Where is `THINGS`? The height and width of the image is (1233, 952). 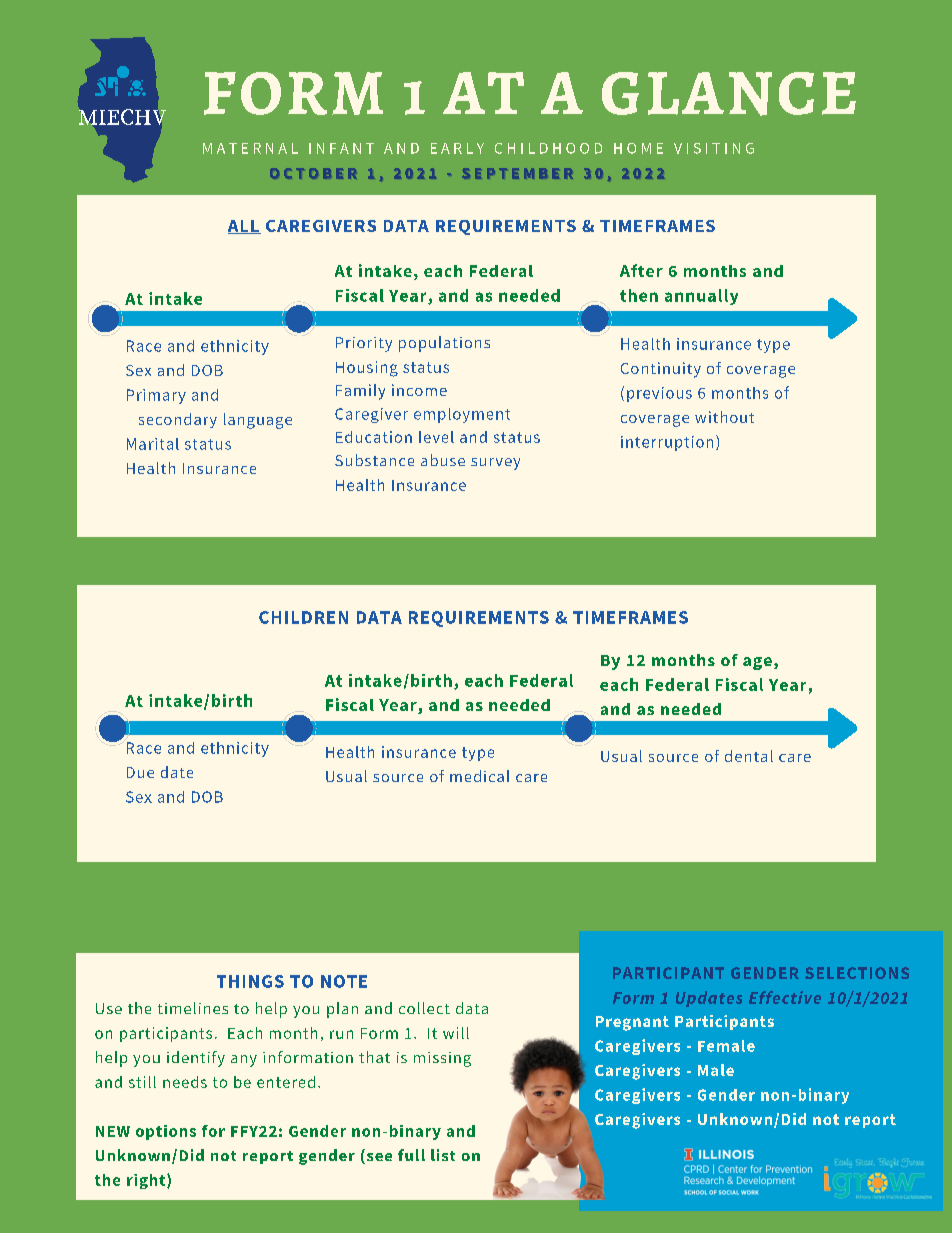
THINGS is located at coordinates (250, 981).
